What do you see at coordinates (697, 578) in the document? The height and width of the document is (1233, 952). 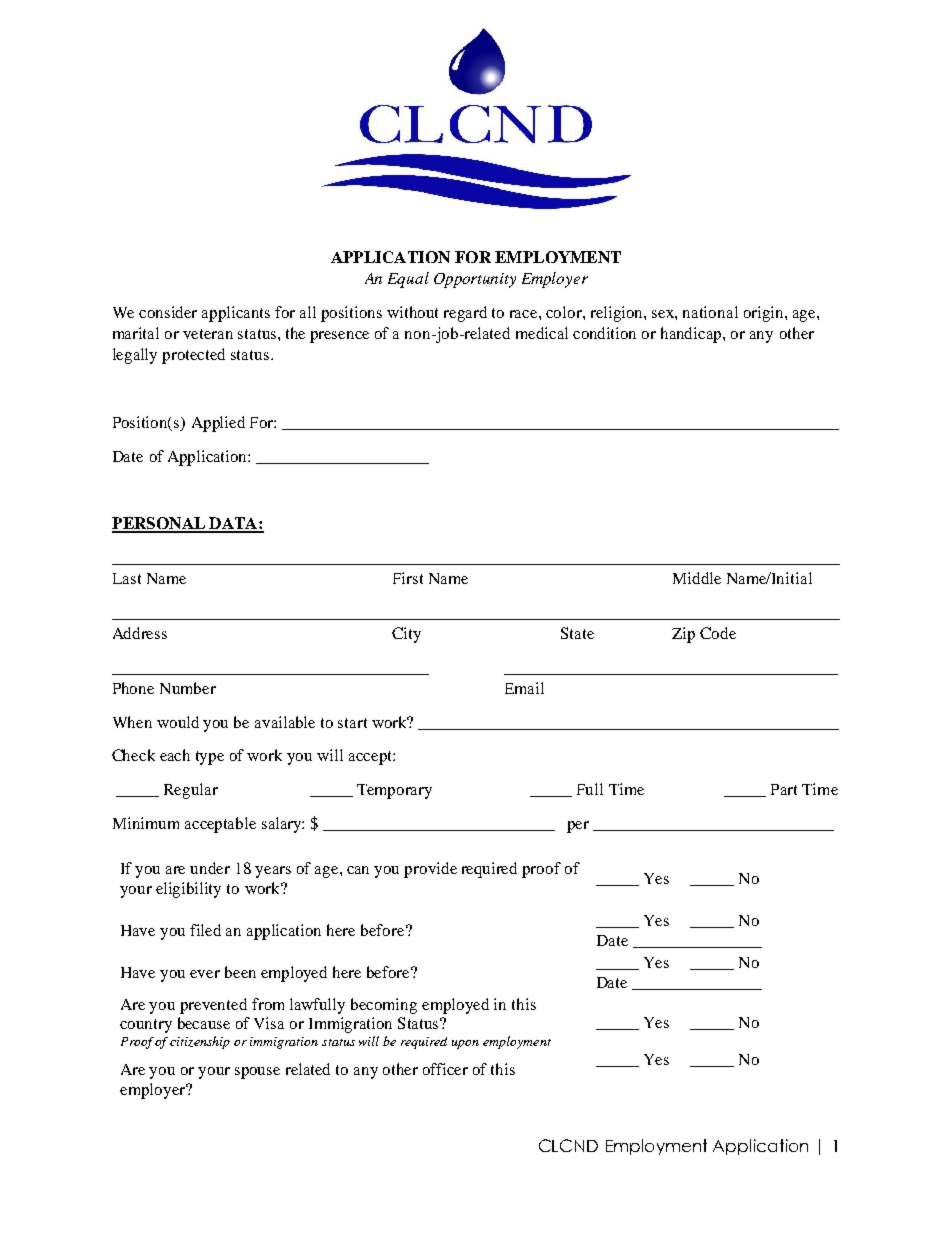 I see `Middle` at bounding box center [697, 578].
